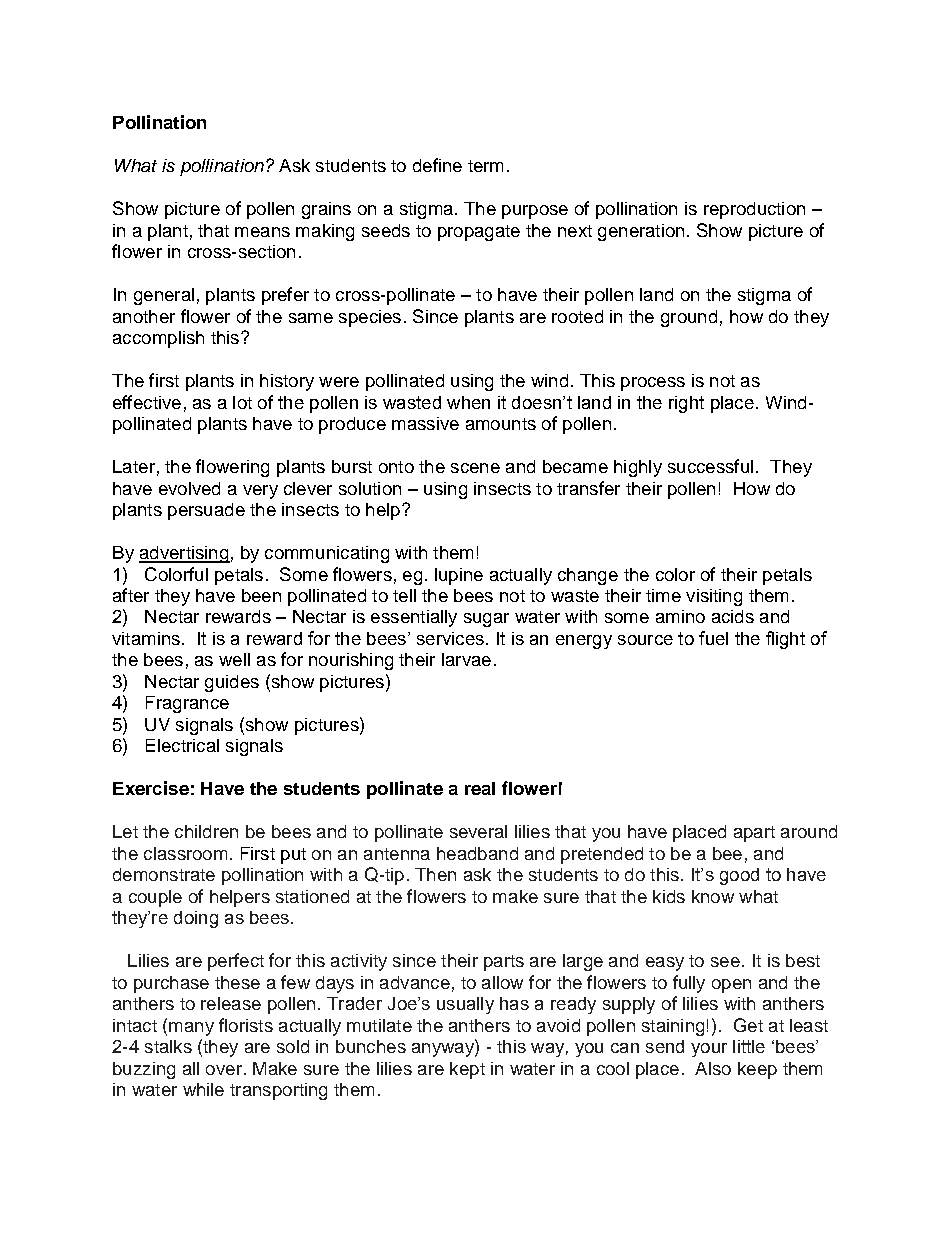 This image has height=1233, width=952. I want to click on over, so click(224, 1070).
